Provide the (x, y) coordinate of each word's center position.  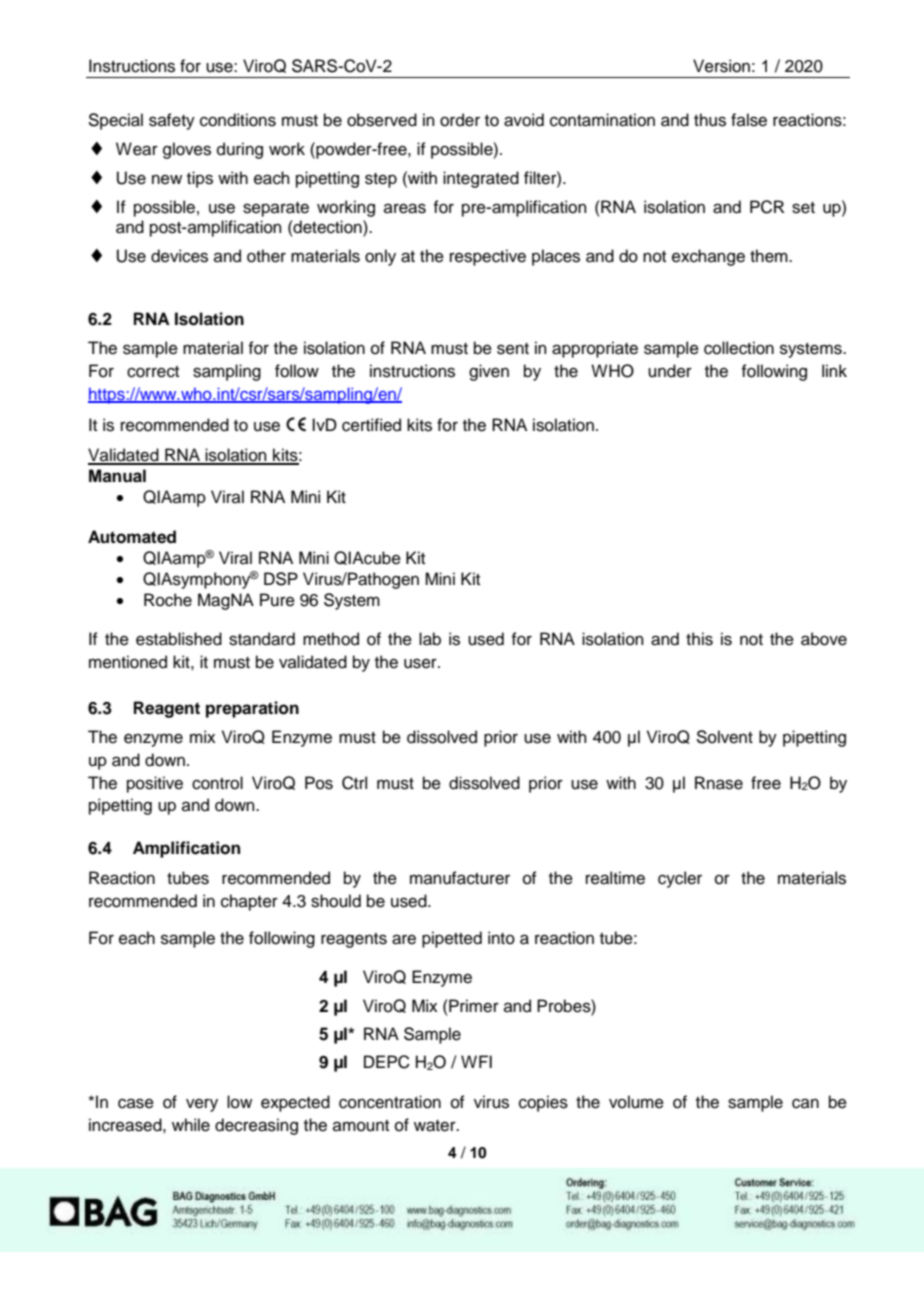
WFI (476, 1061)
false (749, 120)
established (179, 639)
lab (430, 639)
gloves (187, 150)
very (202, 1105)
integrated (481, 179)
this (699, 639)
